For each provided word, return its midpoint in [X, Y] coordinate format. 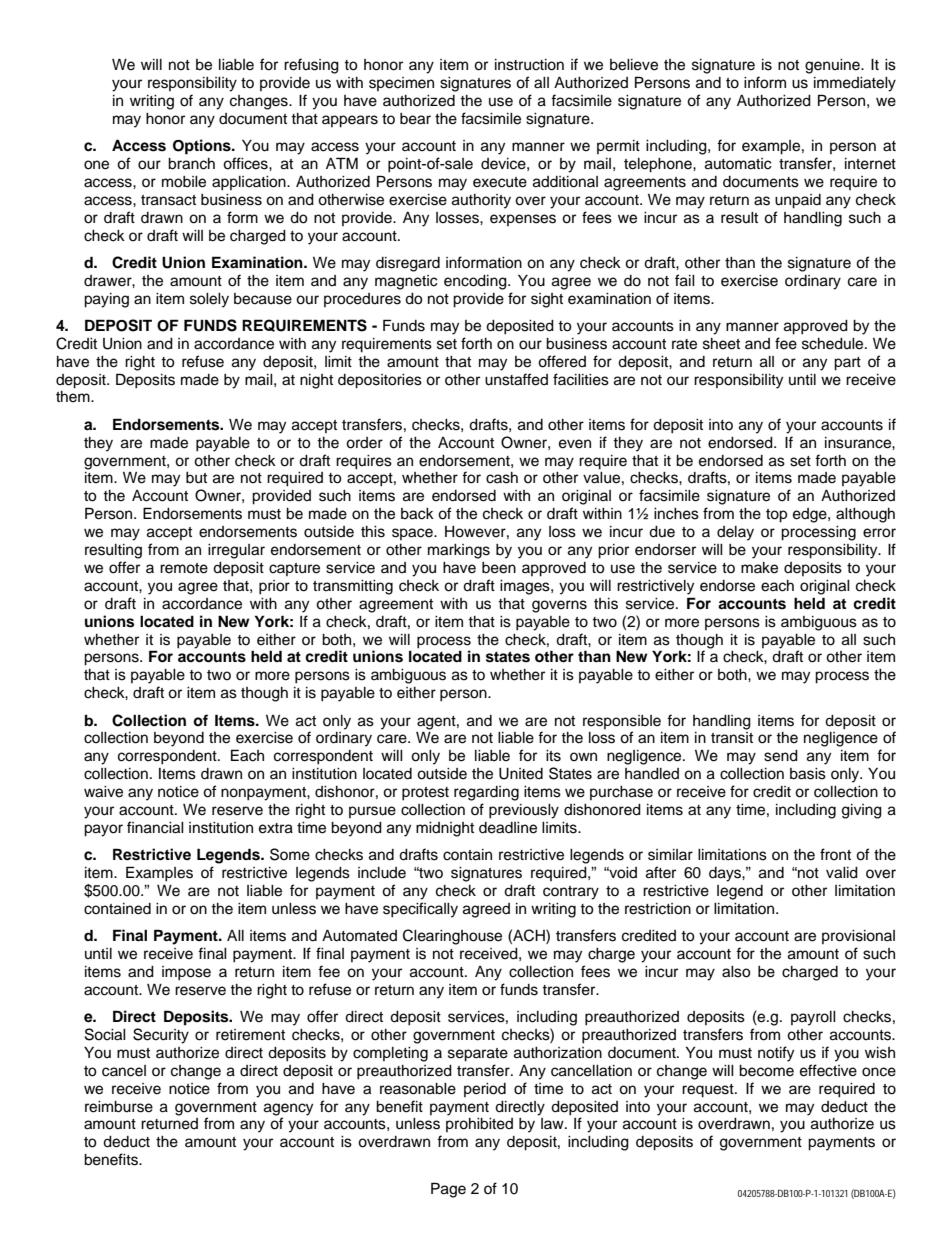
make [759, 568]
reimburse [119, 1107]
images [526, 587]
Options [203, 147]
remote [184, 568]
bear [415, 119]
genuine [833, 66]
